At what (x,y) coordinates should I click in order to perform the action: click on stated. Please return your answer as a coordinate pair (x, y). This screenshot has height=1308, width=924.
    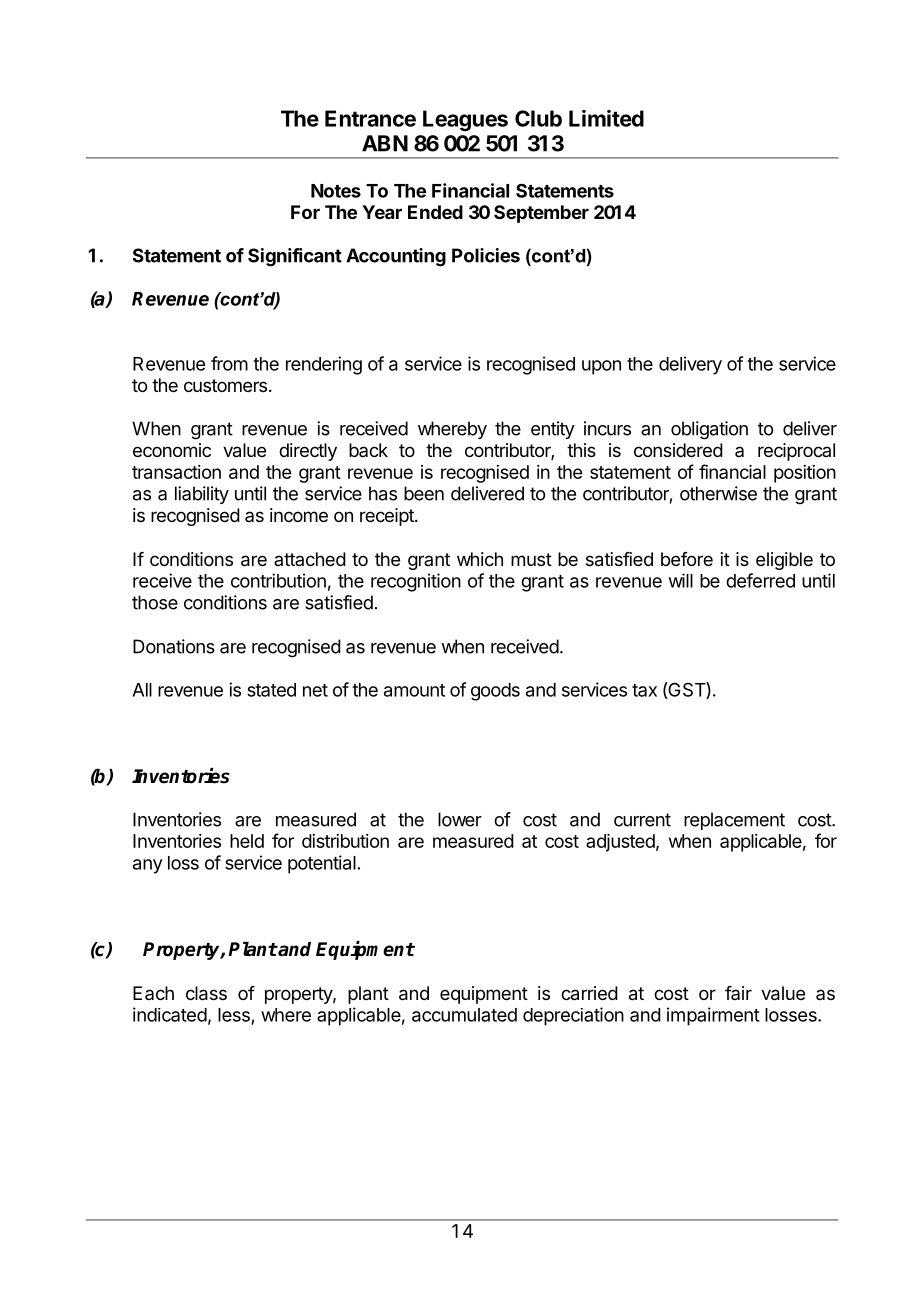
    Looking at the image, I should click on (271, 690).
